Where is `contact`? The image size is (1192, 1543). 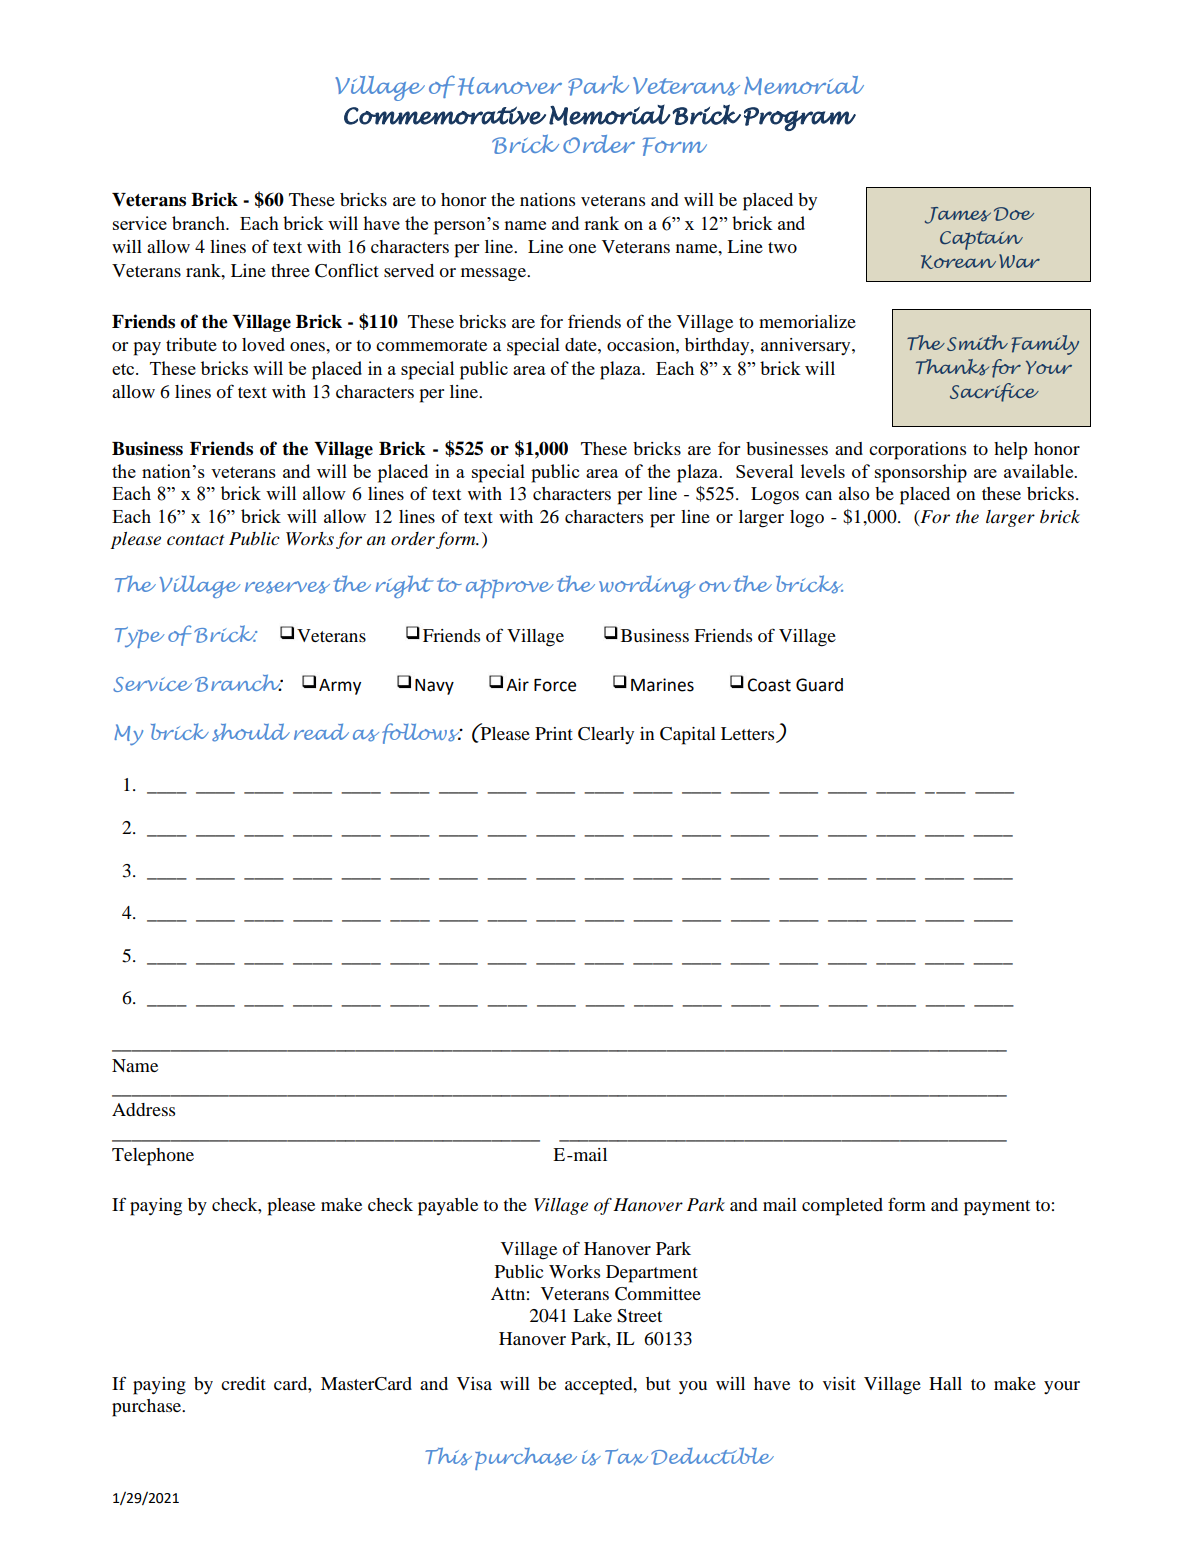 contact is located at coordinates (196, 540).
